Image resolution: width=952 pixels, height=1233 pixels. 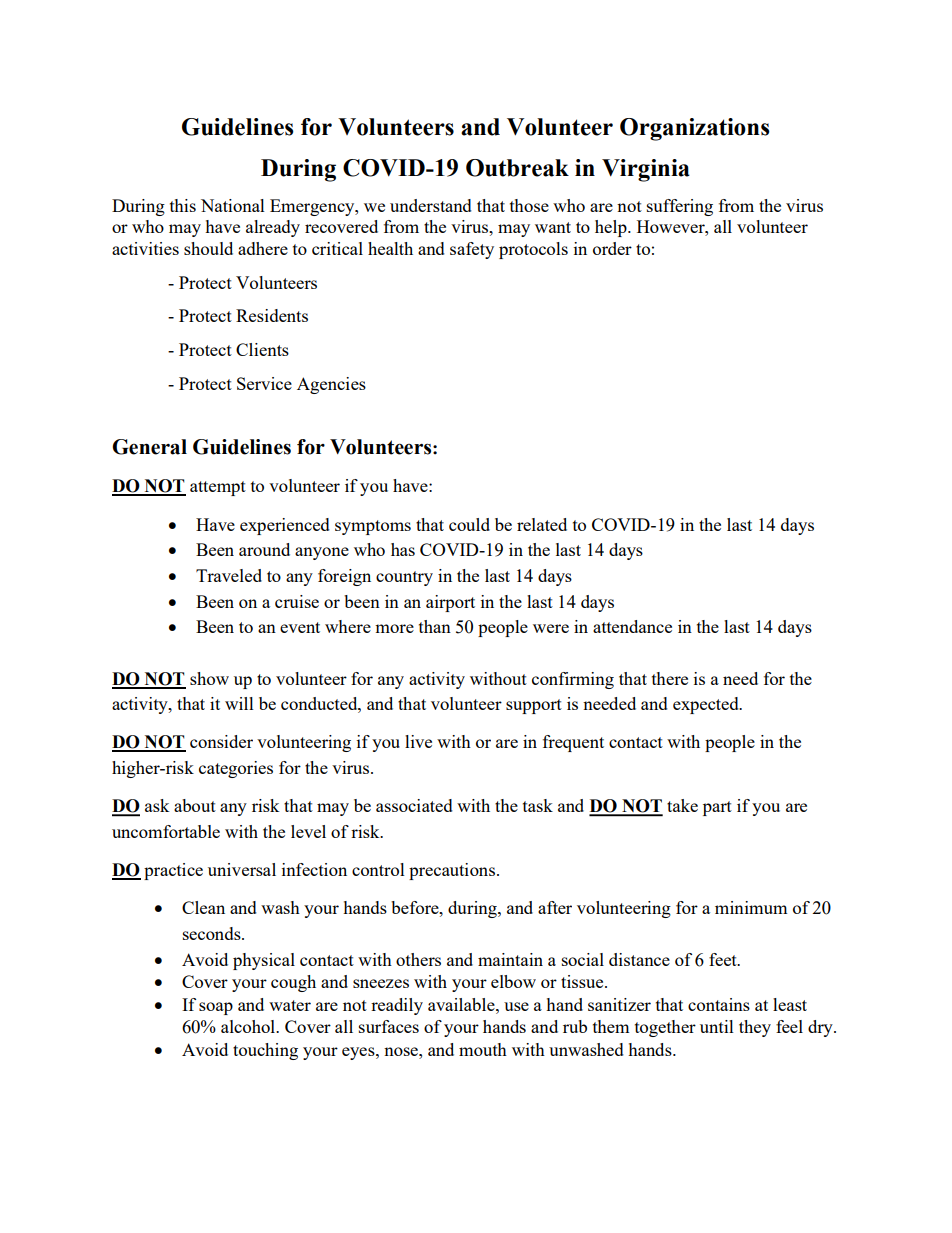 I want to click on attempt, so click(x=218, y=488).
